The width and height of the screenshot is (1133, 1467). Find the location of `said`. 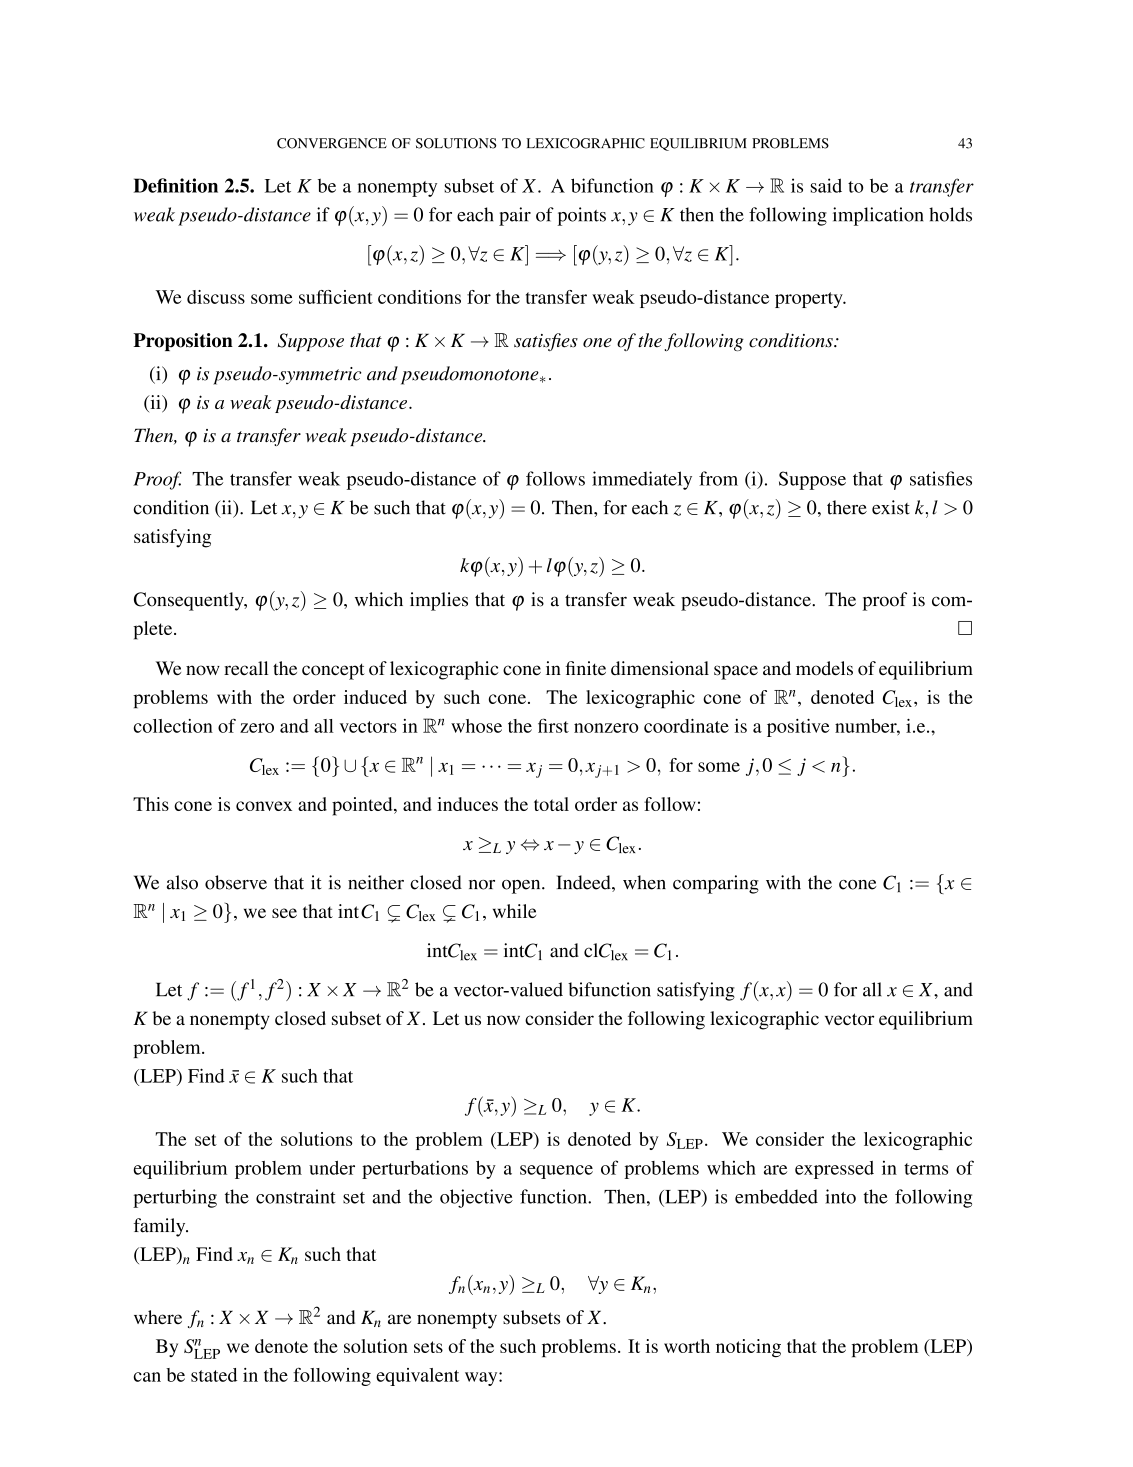

said is located at coordinates (826, 185).
